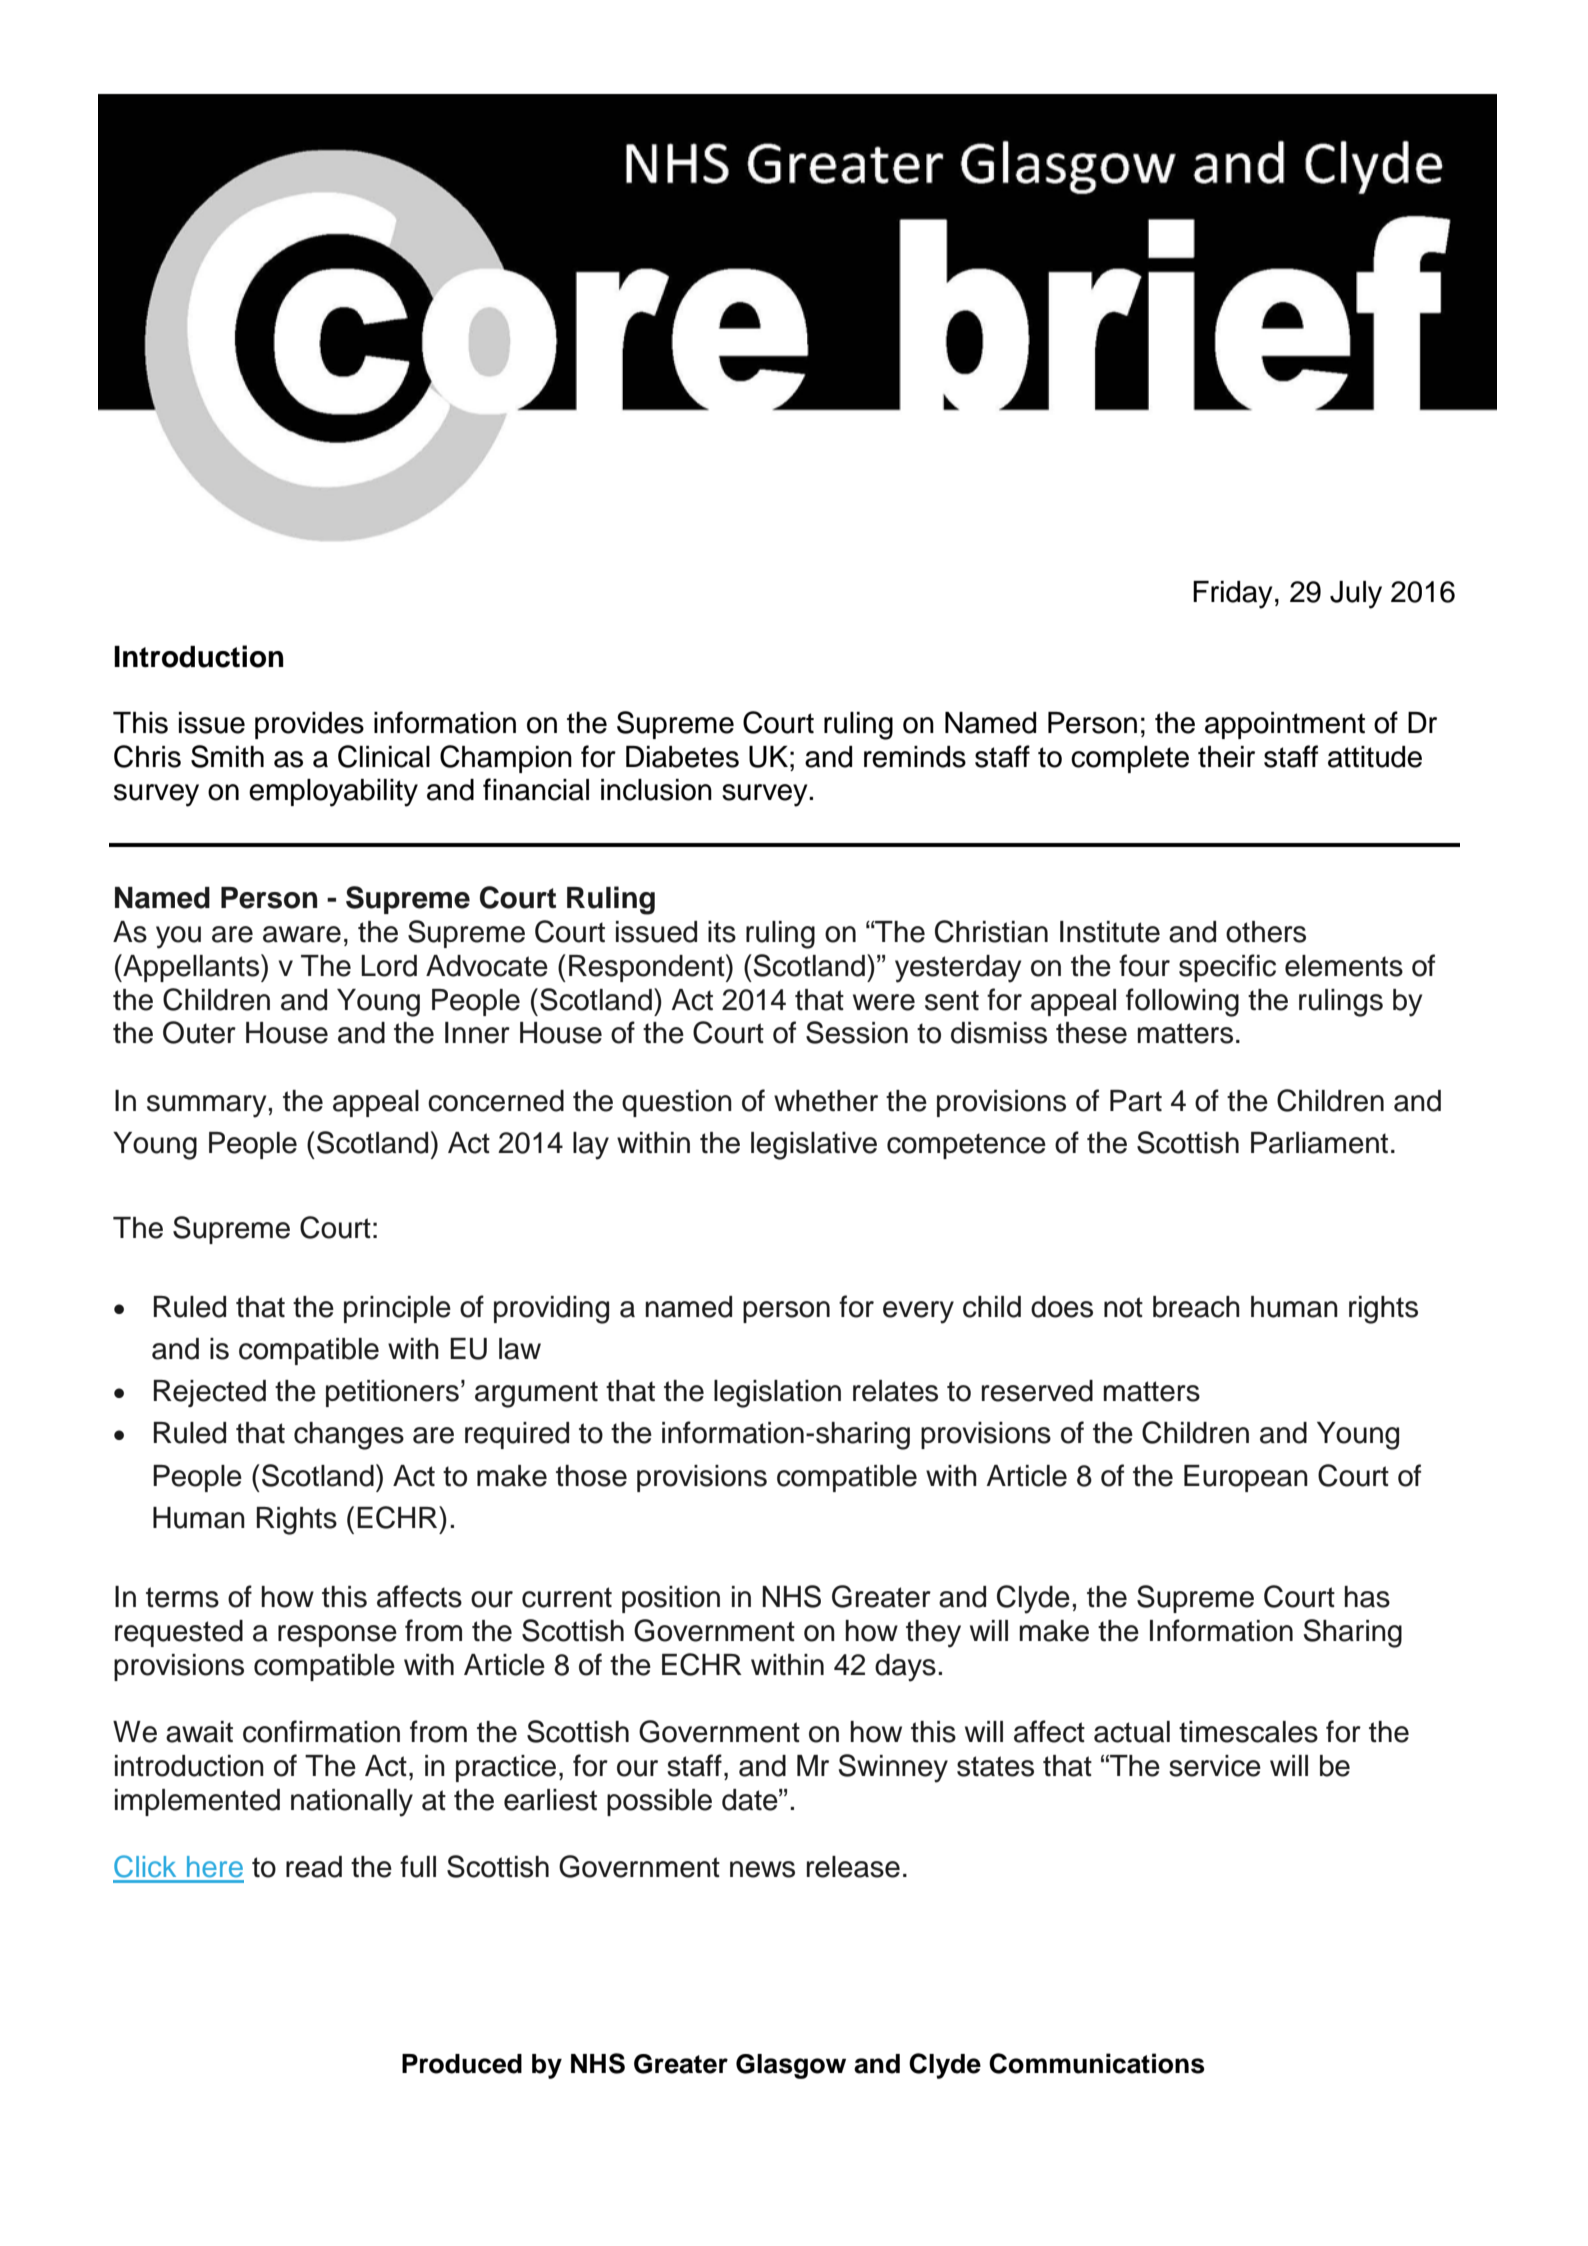 The image size is (1588, 2246). Describe the element at coordinates (1246, 1478) in the screenshot. I see `European` at that location.
